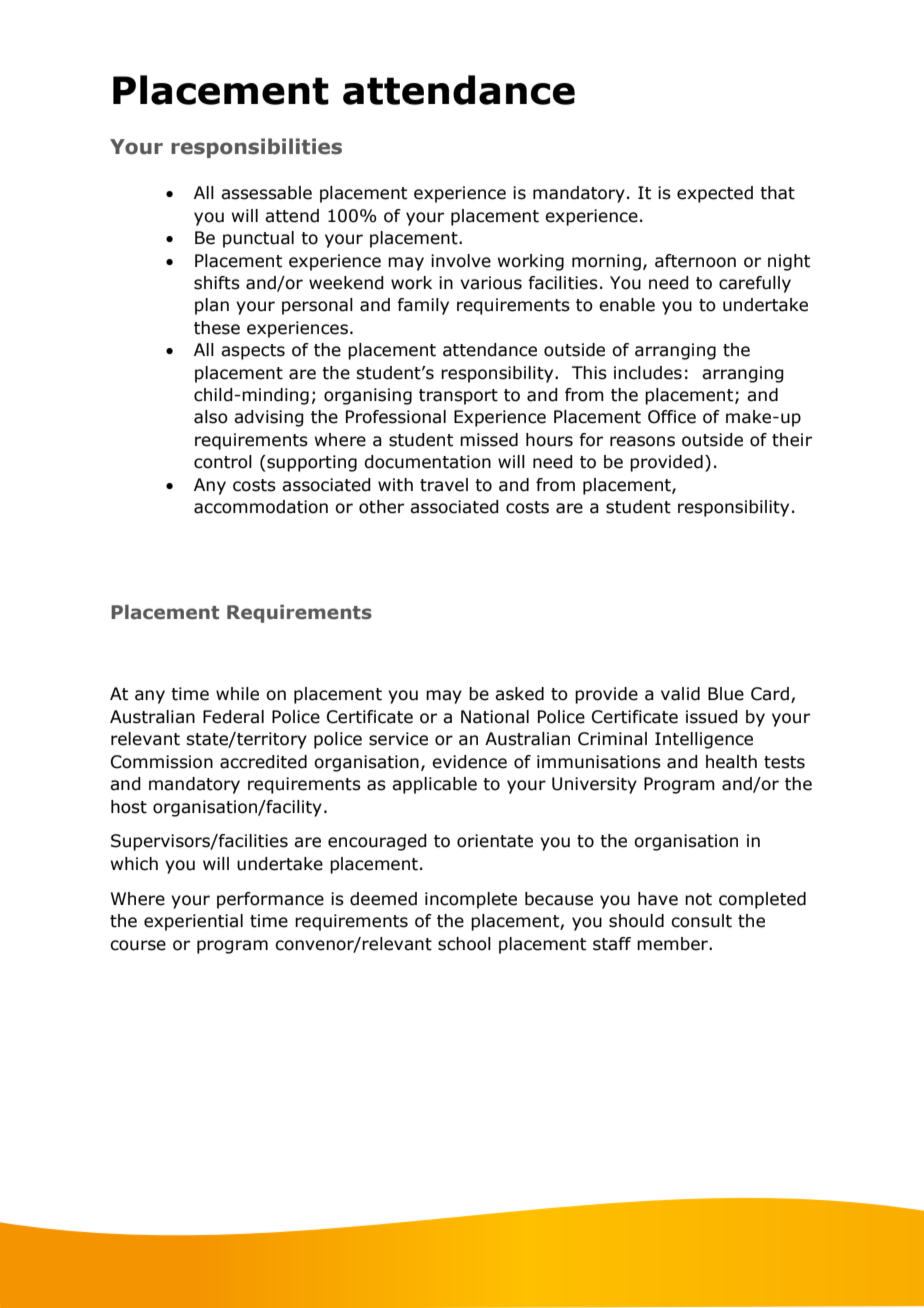 The width and height of the screenshot is (924, 1308). Describe the element at coordinates (461, 261) in the screenshot. I see `involve` at that location.
